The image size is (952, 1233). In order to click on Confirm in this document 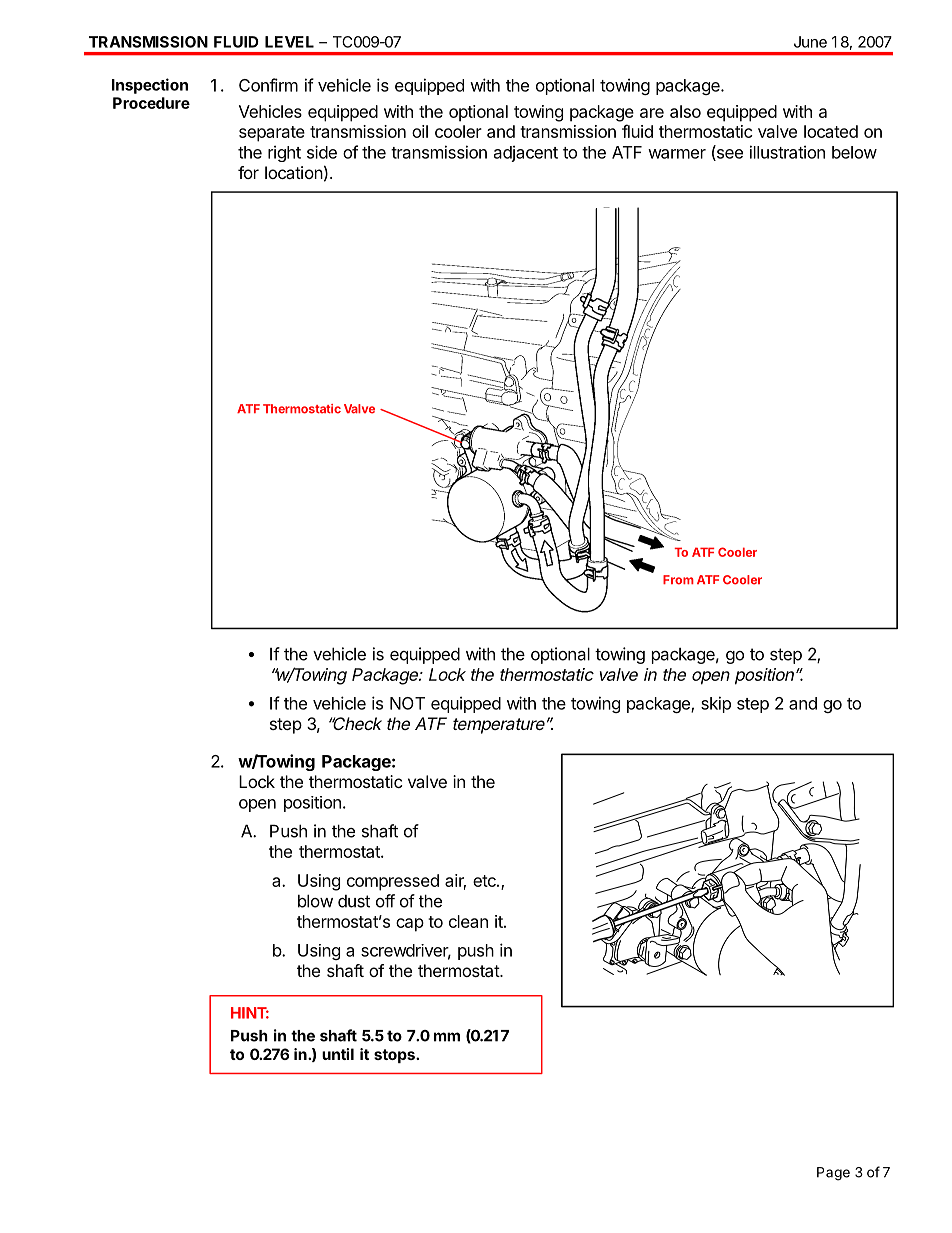, I will do `click(268, 85)`.
